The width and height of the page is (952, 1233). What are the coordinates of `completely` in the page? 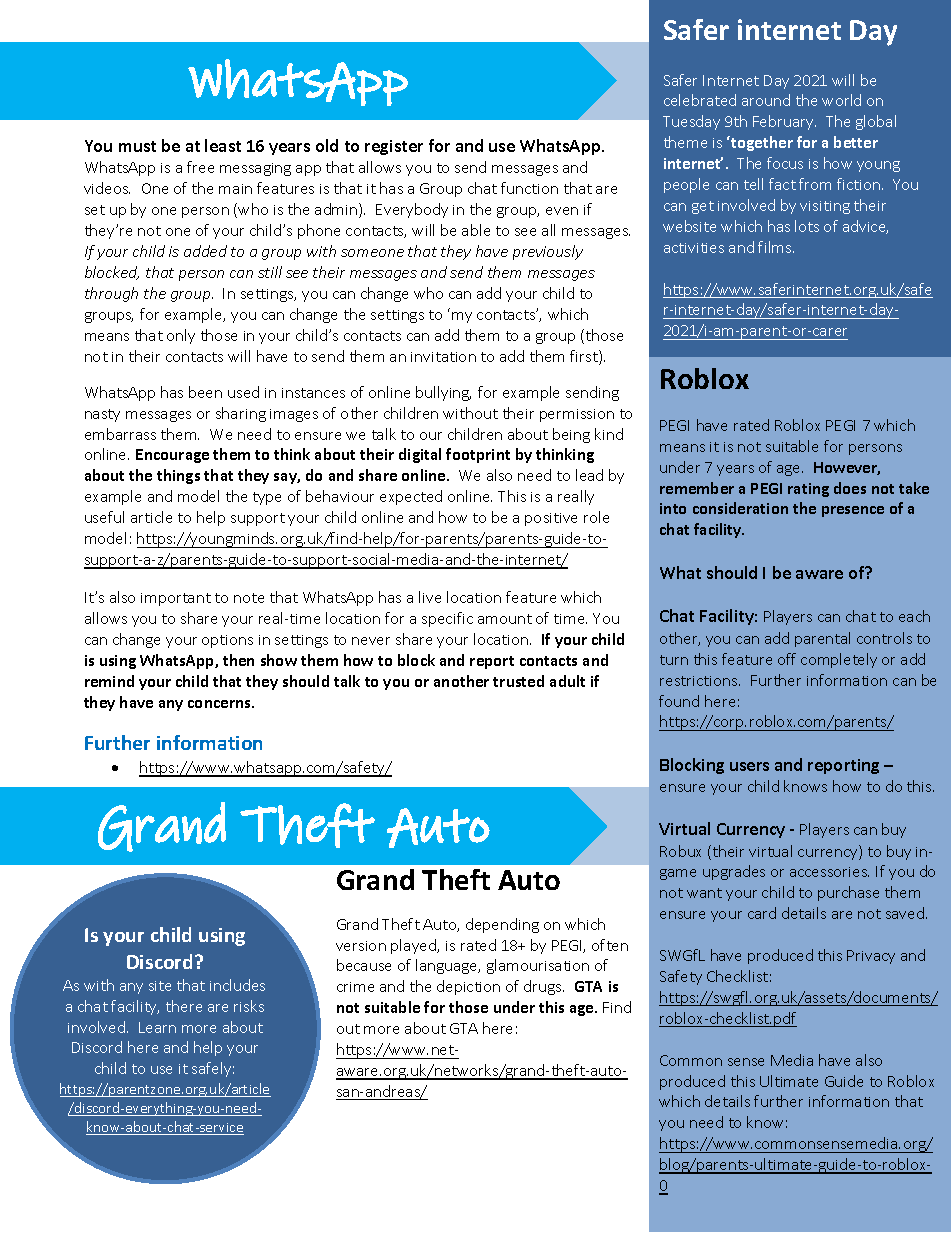 It's located at (839, 660).
